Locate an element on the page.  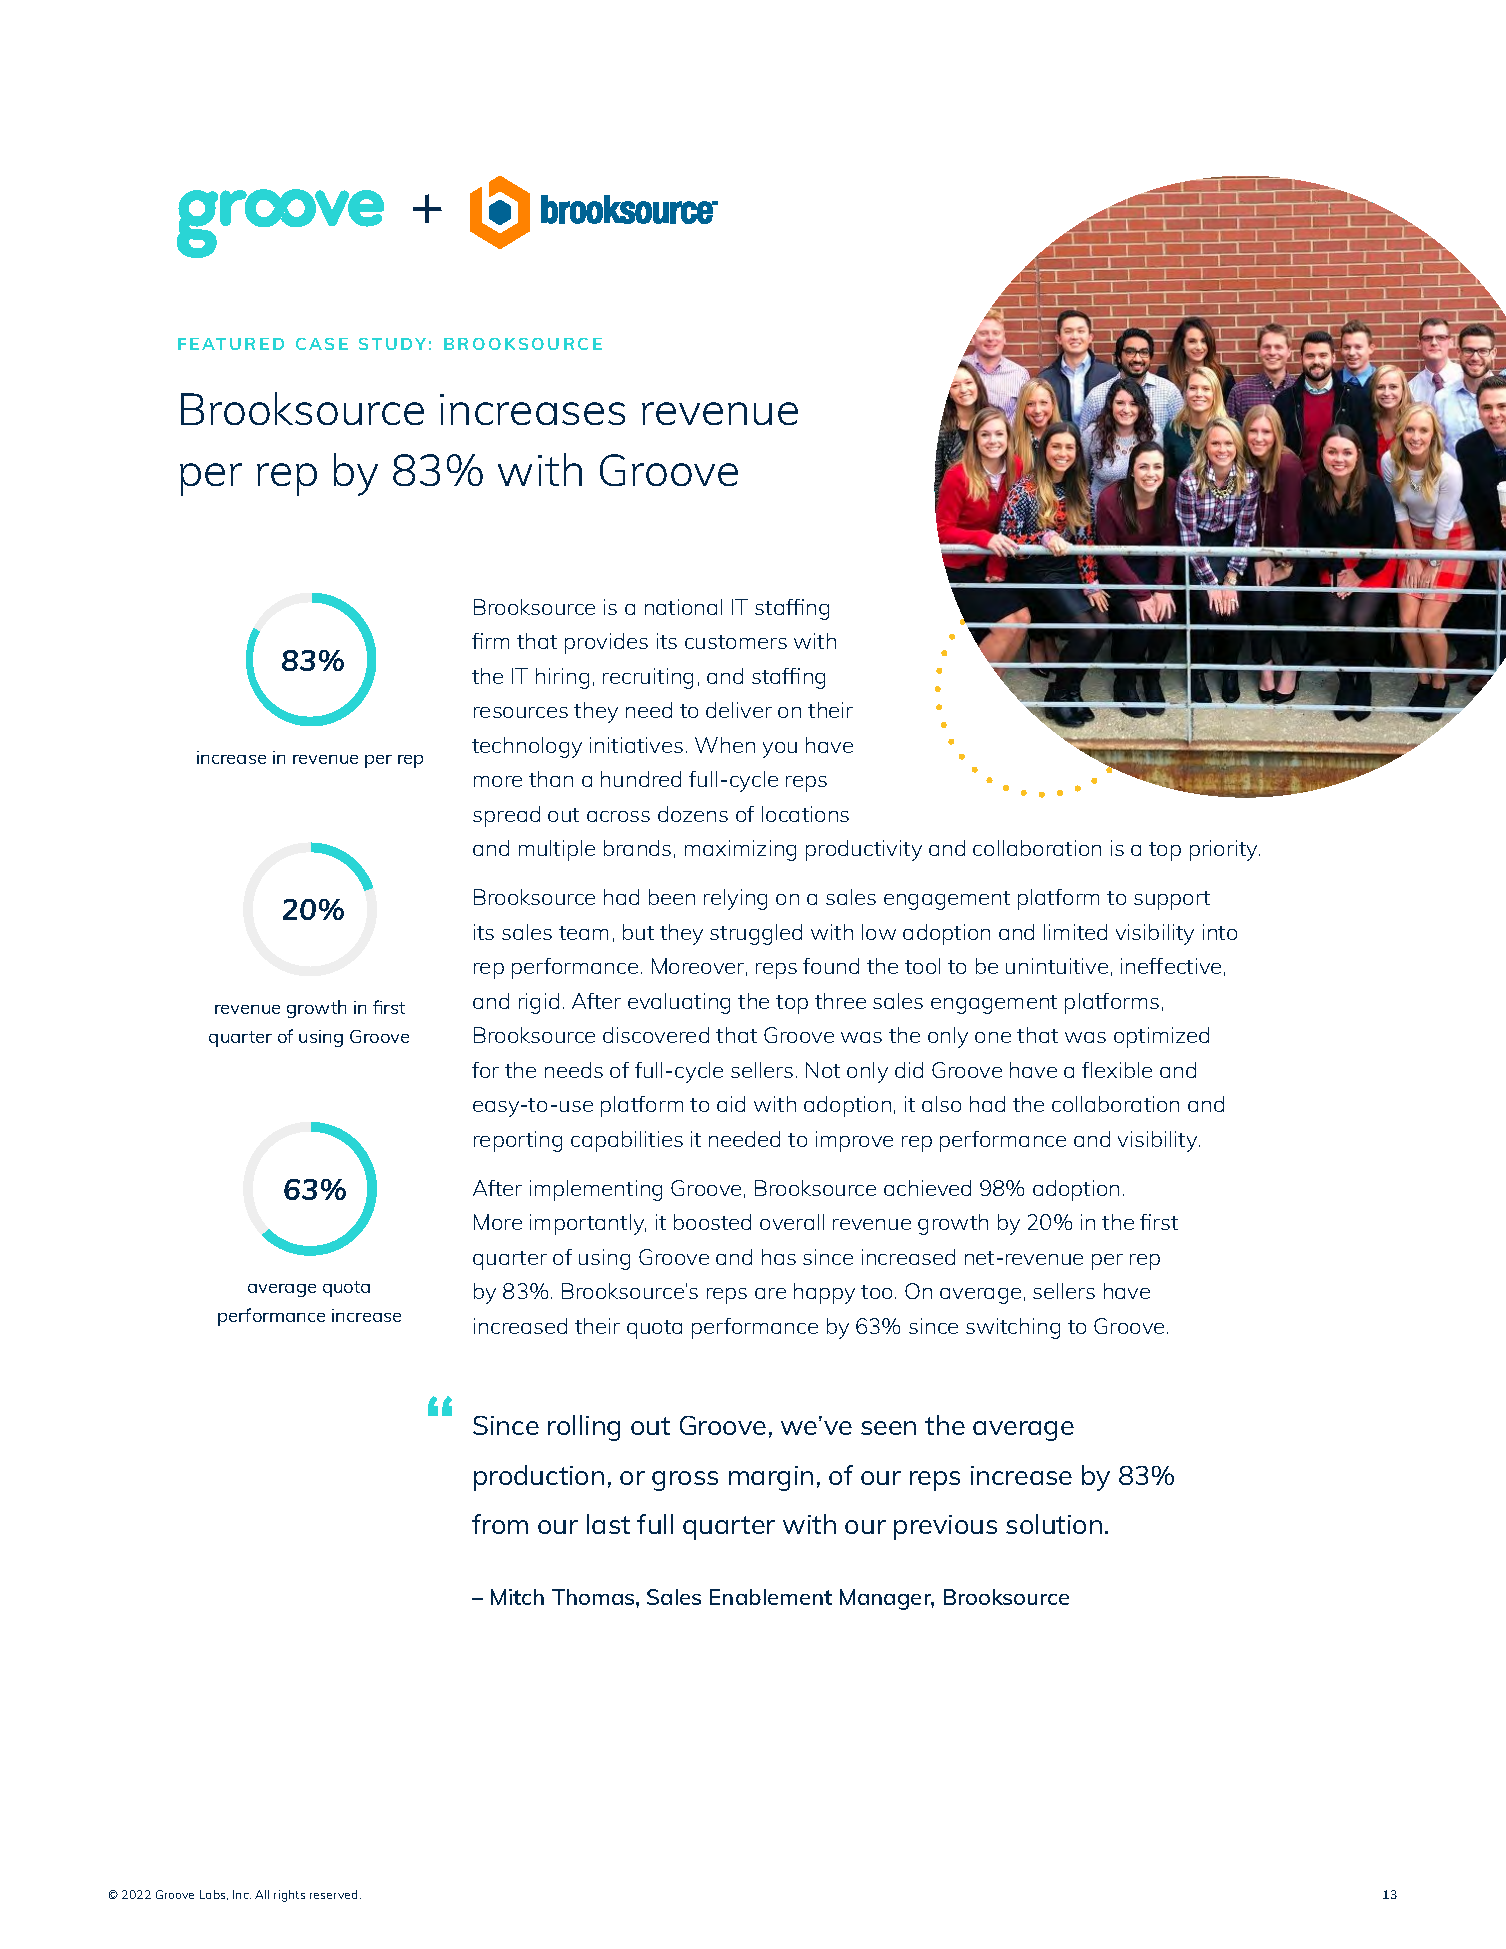
rigid is located at coordinates (539, 1003).
